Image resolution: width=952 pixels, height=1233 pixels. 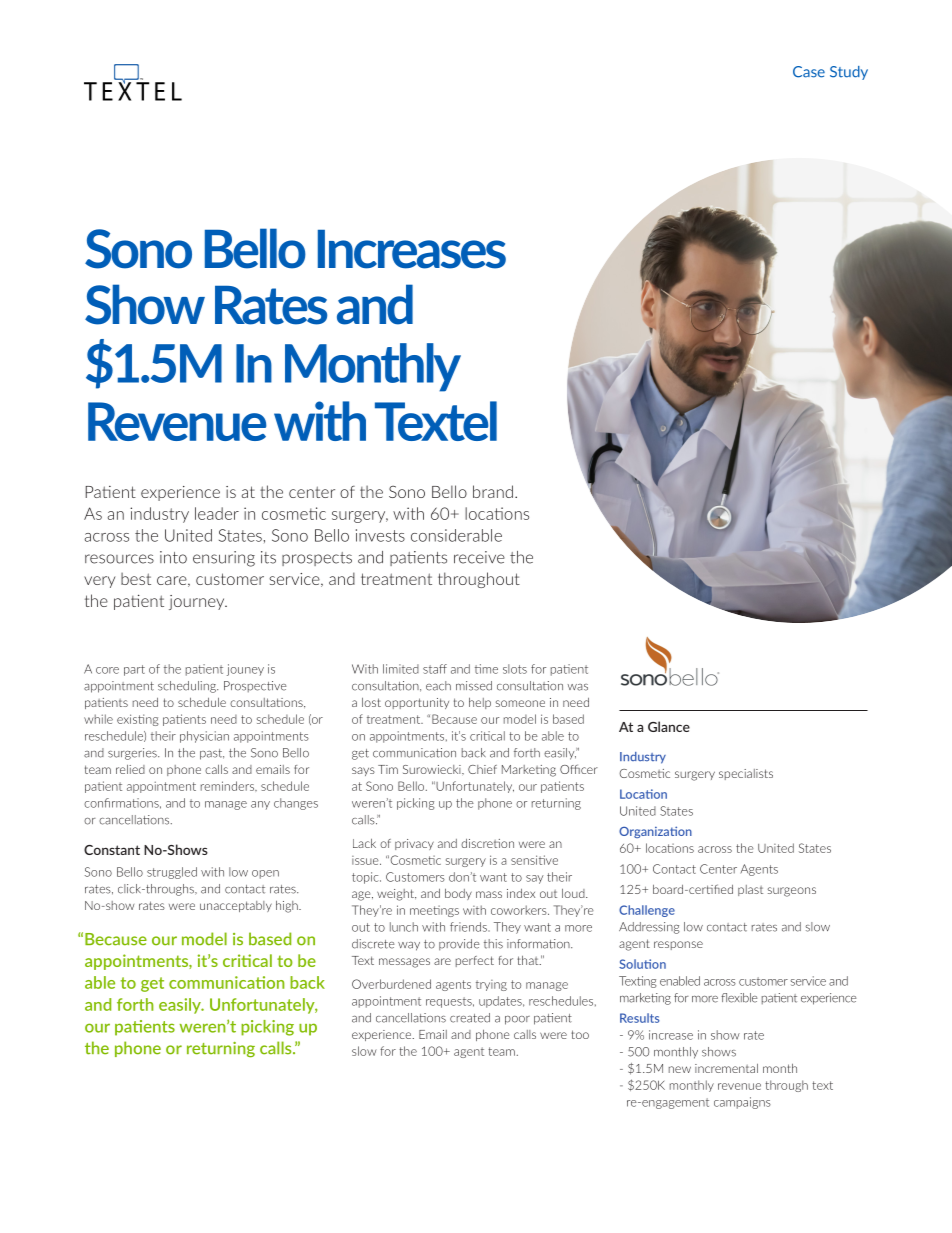 I want to click on Case, so click(x=809, y=72).
